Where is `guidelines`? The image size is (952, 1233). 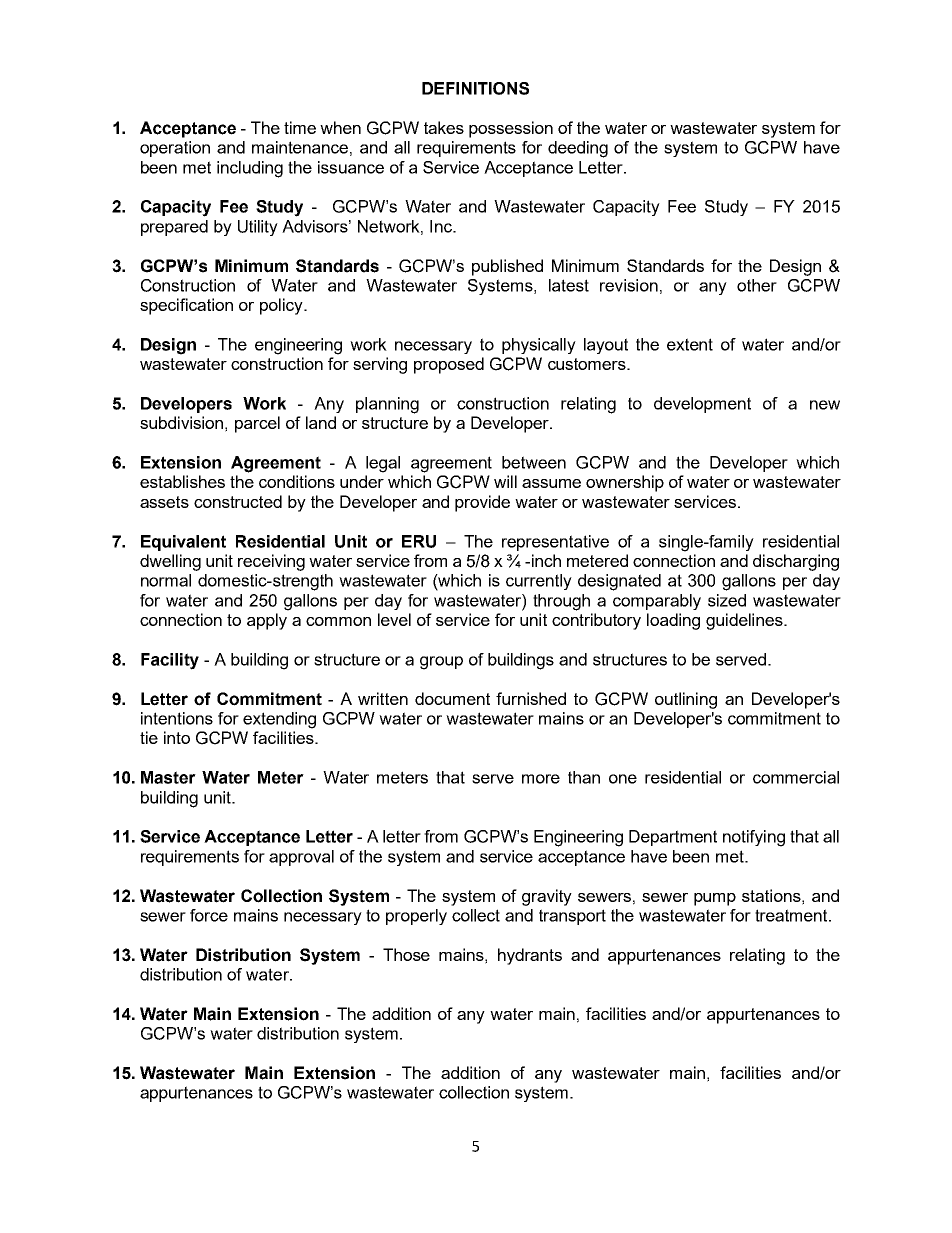 guidelines is located at coordinates (745, 621).
